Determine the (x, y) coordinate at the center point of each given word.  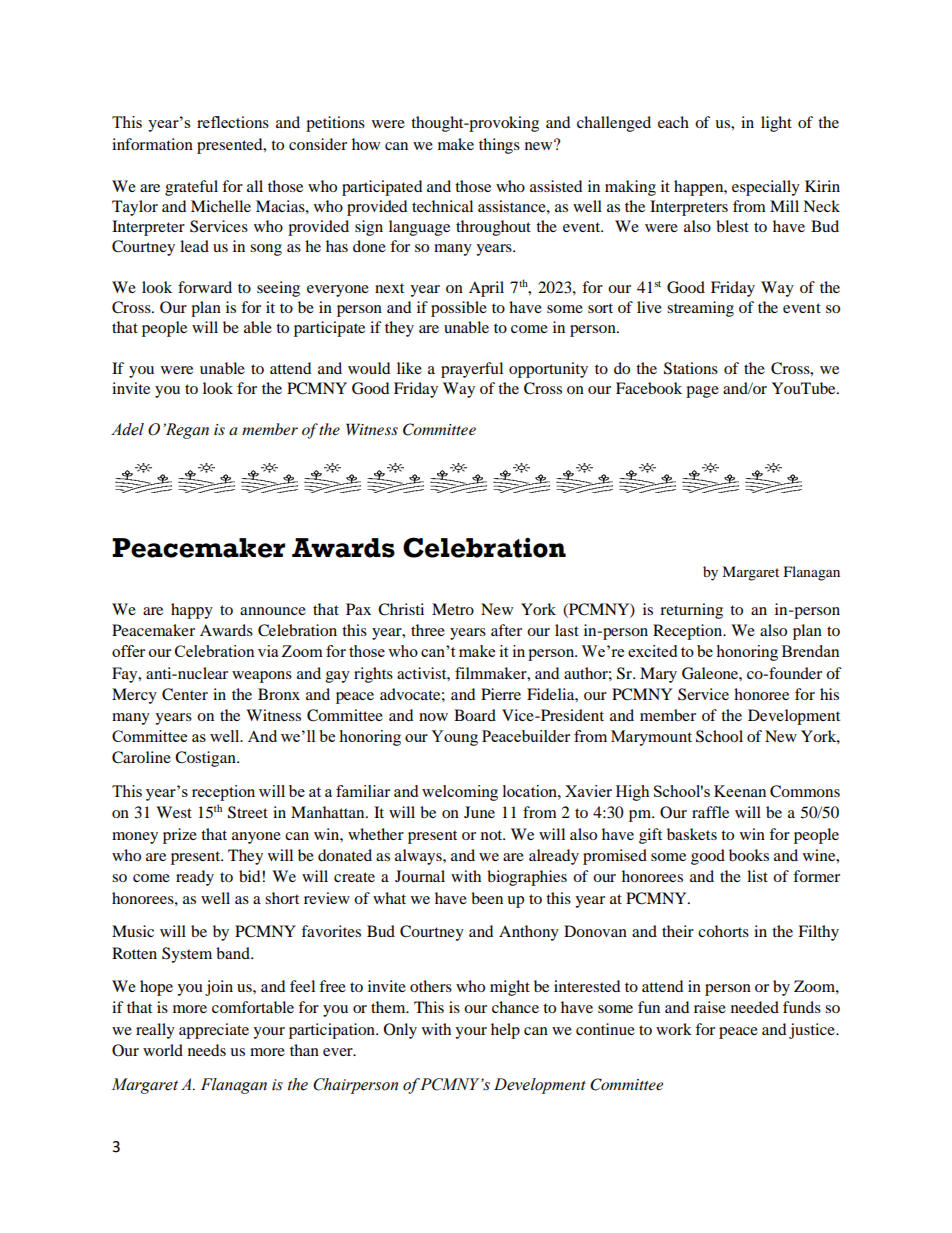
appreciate (214, 1031)
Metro (453, 609)
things (499, 146)
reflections (233, 122)
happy (192, 611)
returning (691, 611)
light (776, 124)
